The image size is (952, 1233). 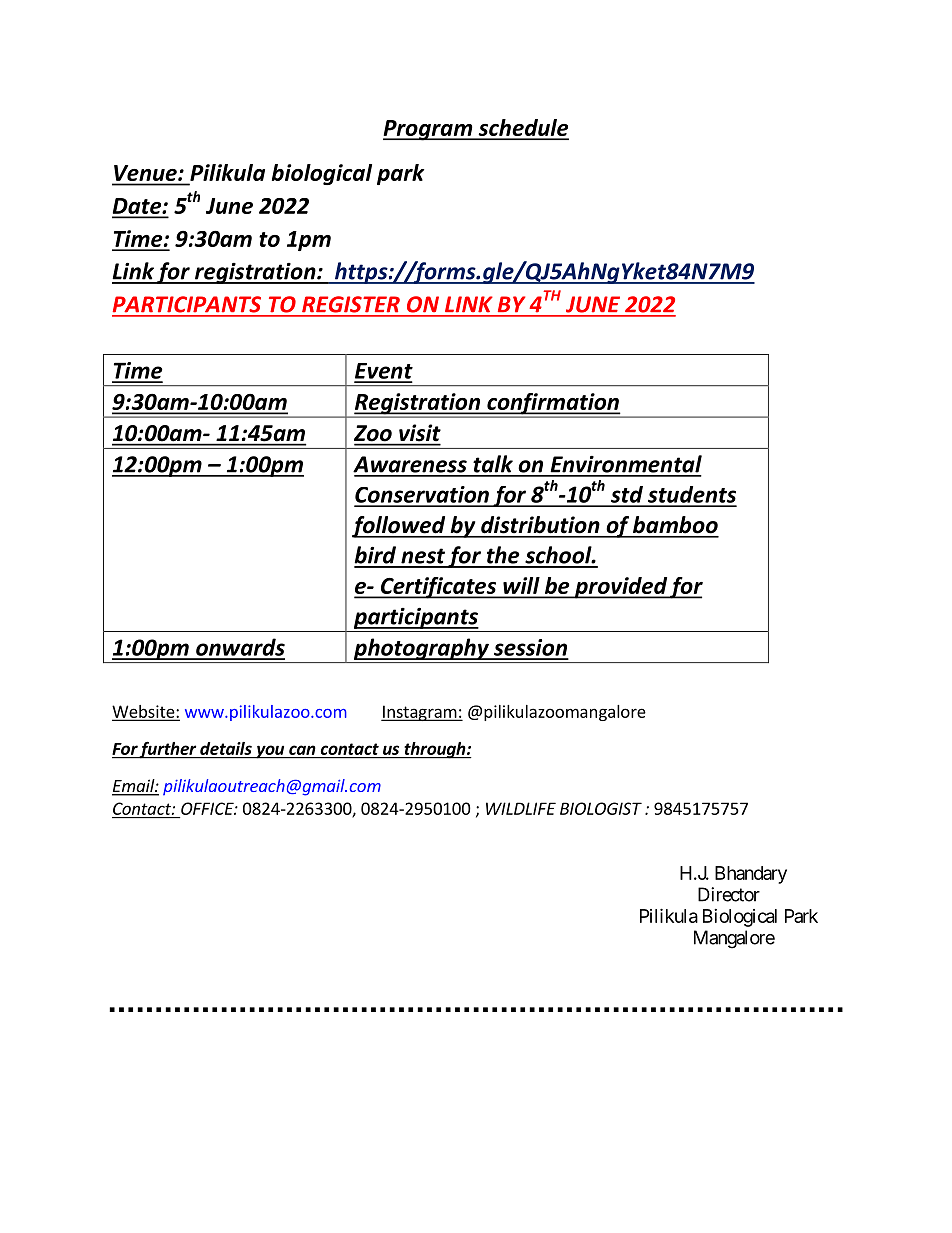 What do you see at coordinates (146, 173) in the screenshot?
I see `Venue` at bounding box center [146, 173].
